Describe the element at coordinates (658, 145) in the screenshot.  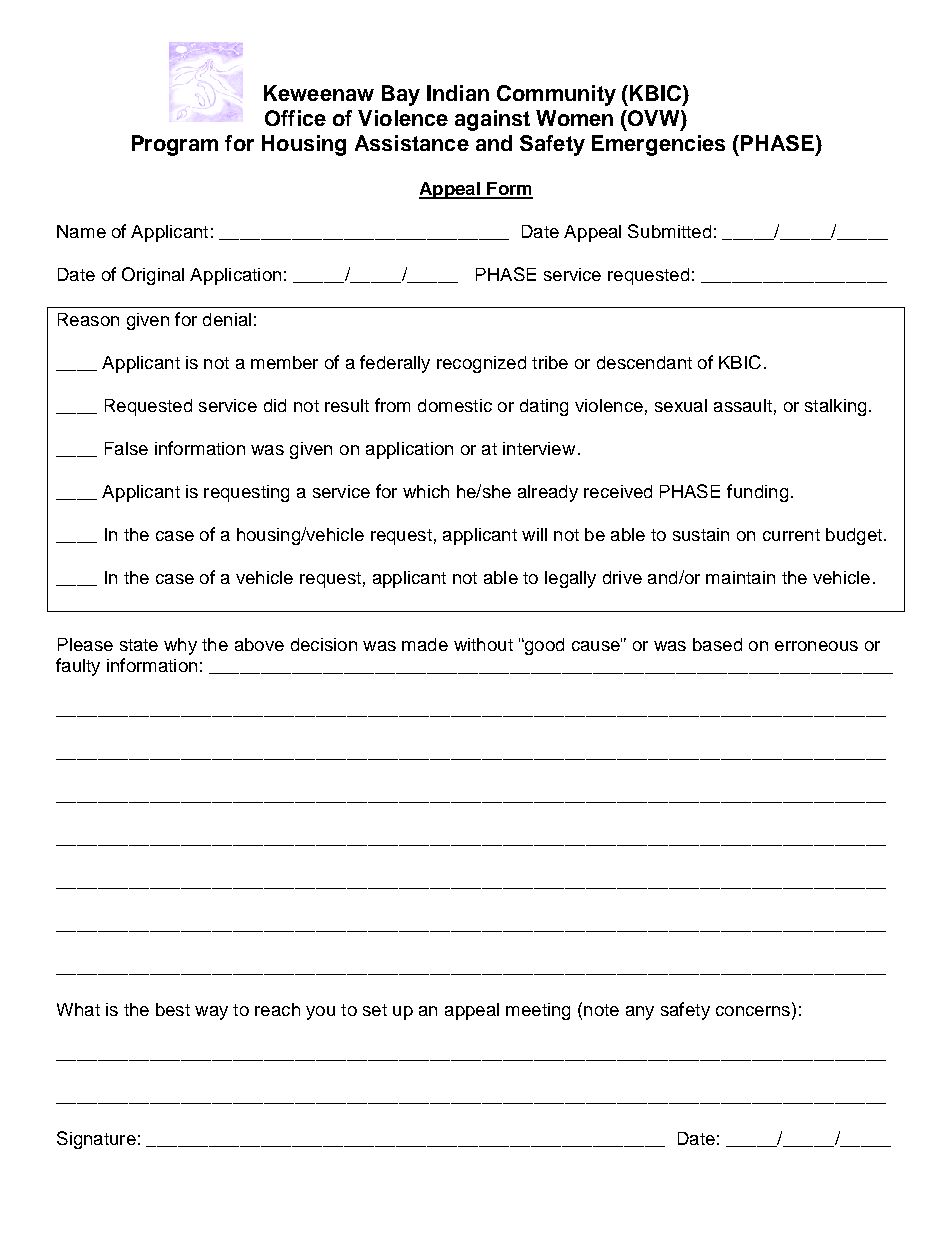
I see `Emergencies` at that location.
